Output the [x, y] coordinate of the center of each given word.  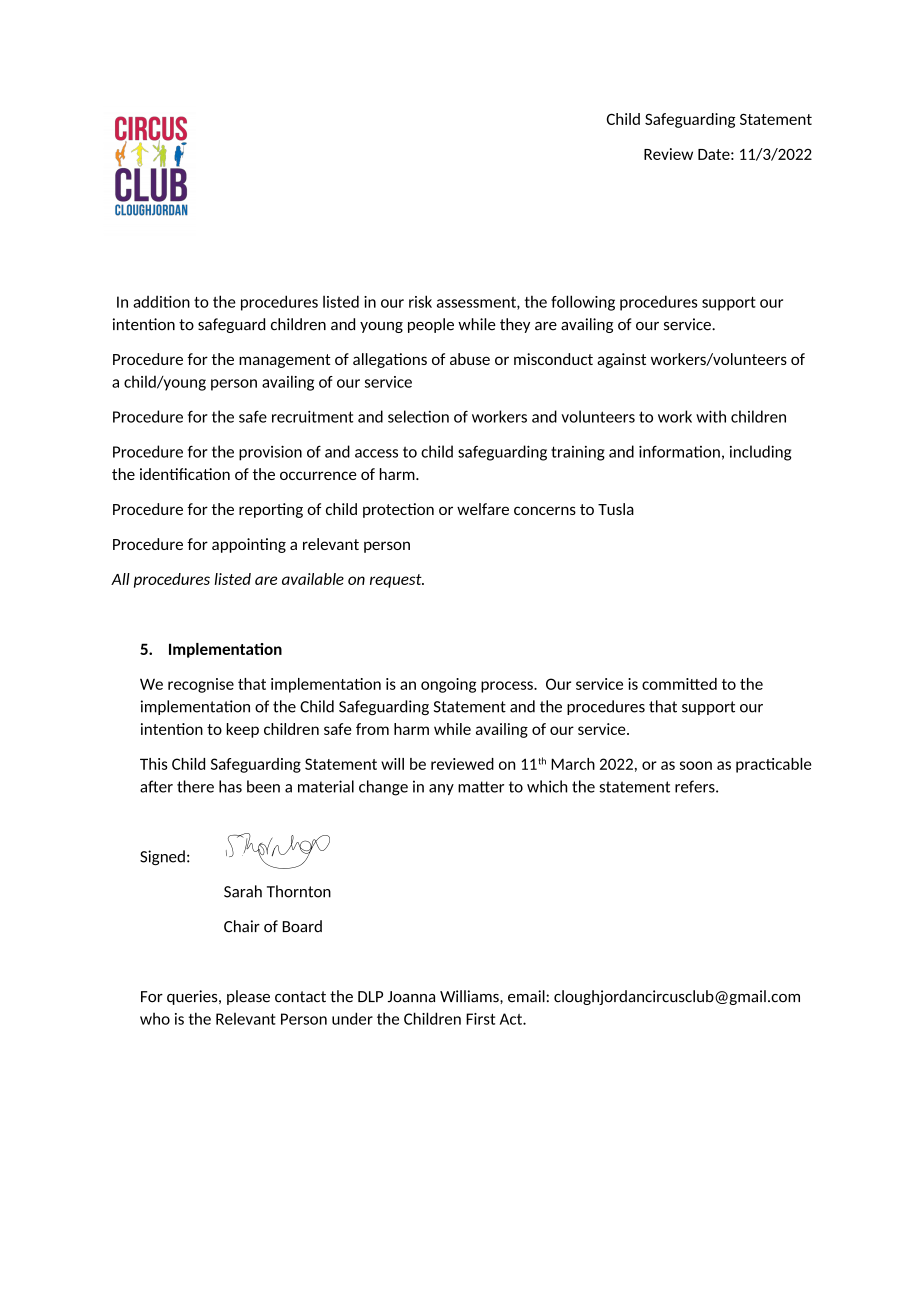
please [248, 997]
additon [161, 302]
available [313, 579]
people [431, 325]
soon [696, 765]
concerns [545, 510]
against [621, 360]
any [441, 789]
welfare [483, 509]
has [230, 786]
